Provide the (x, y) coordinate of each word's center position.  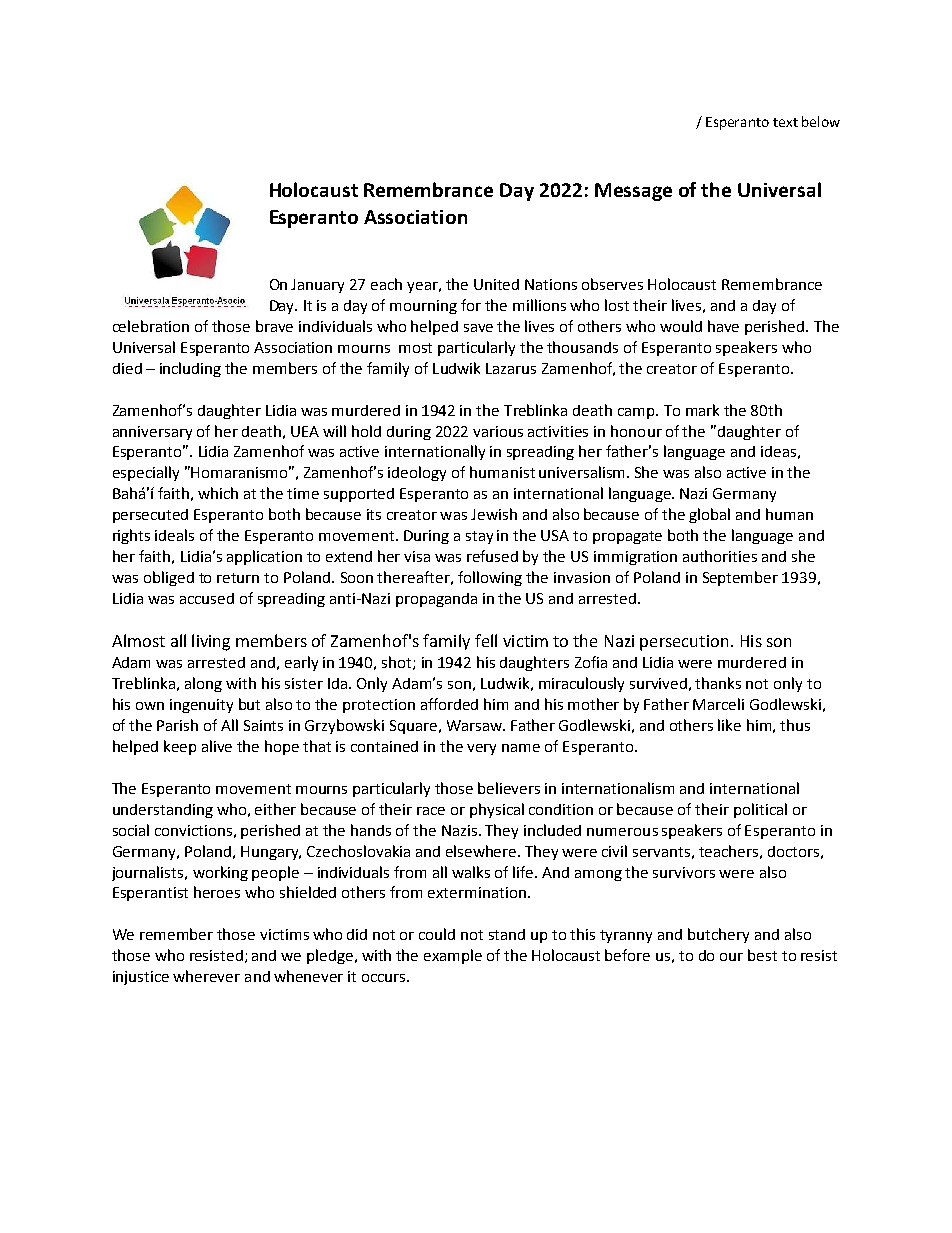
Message (633, 192)
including (190, 369)
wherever (206, 976)
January (317, 286)
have (723, 326)
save (478, 328)
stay (479, 537)
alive (217, 746)
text (785, 122)
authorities (720, 556)
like (729, 725)
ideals (174, 535)
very (481, 749)
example (453, 956)
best (762, 955)
